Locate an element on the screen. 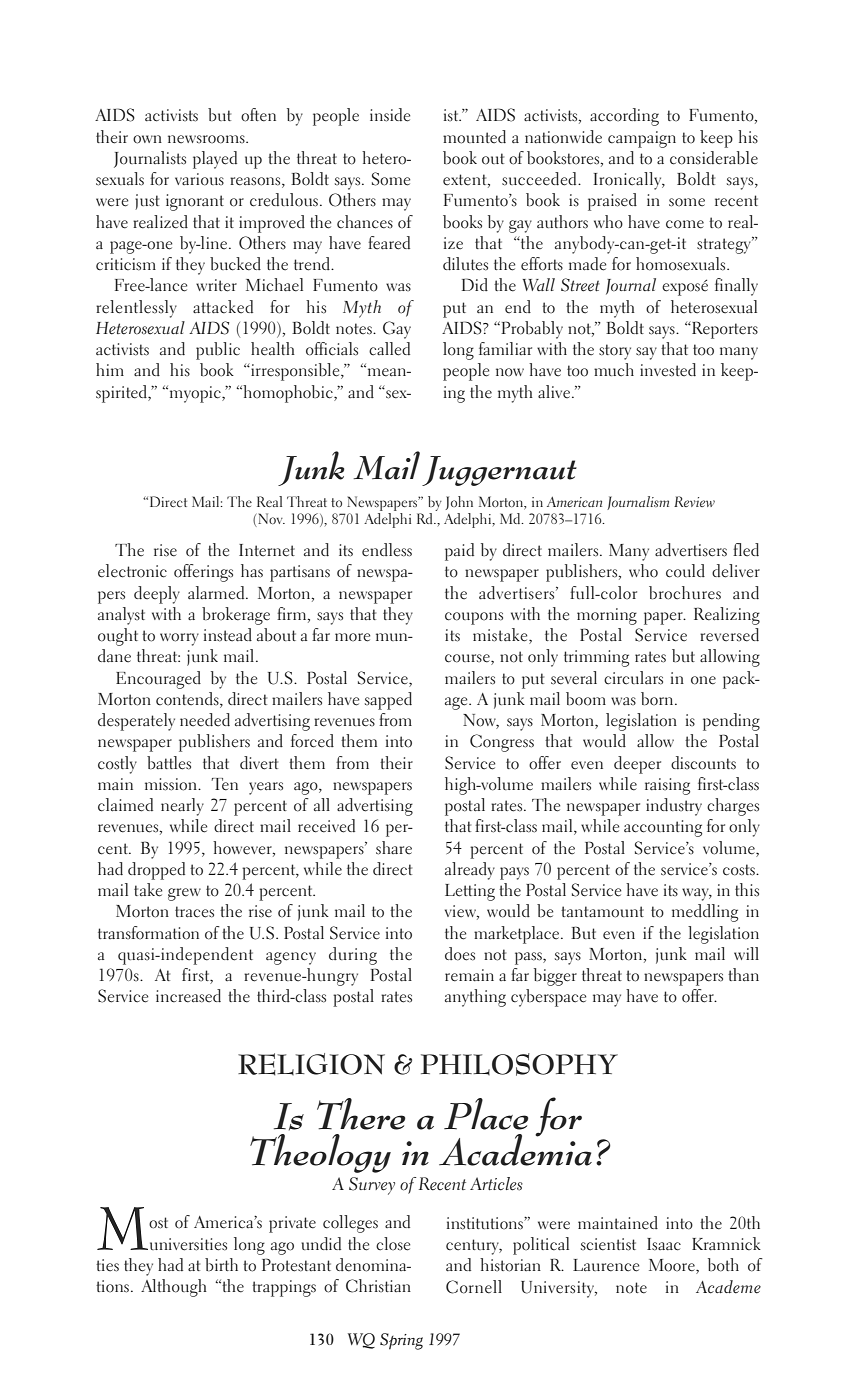 This screenshot has height=1400, width=846. campaign is located at coordinates (642, 139).
